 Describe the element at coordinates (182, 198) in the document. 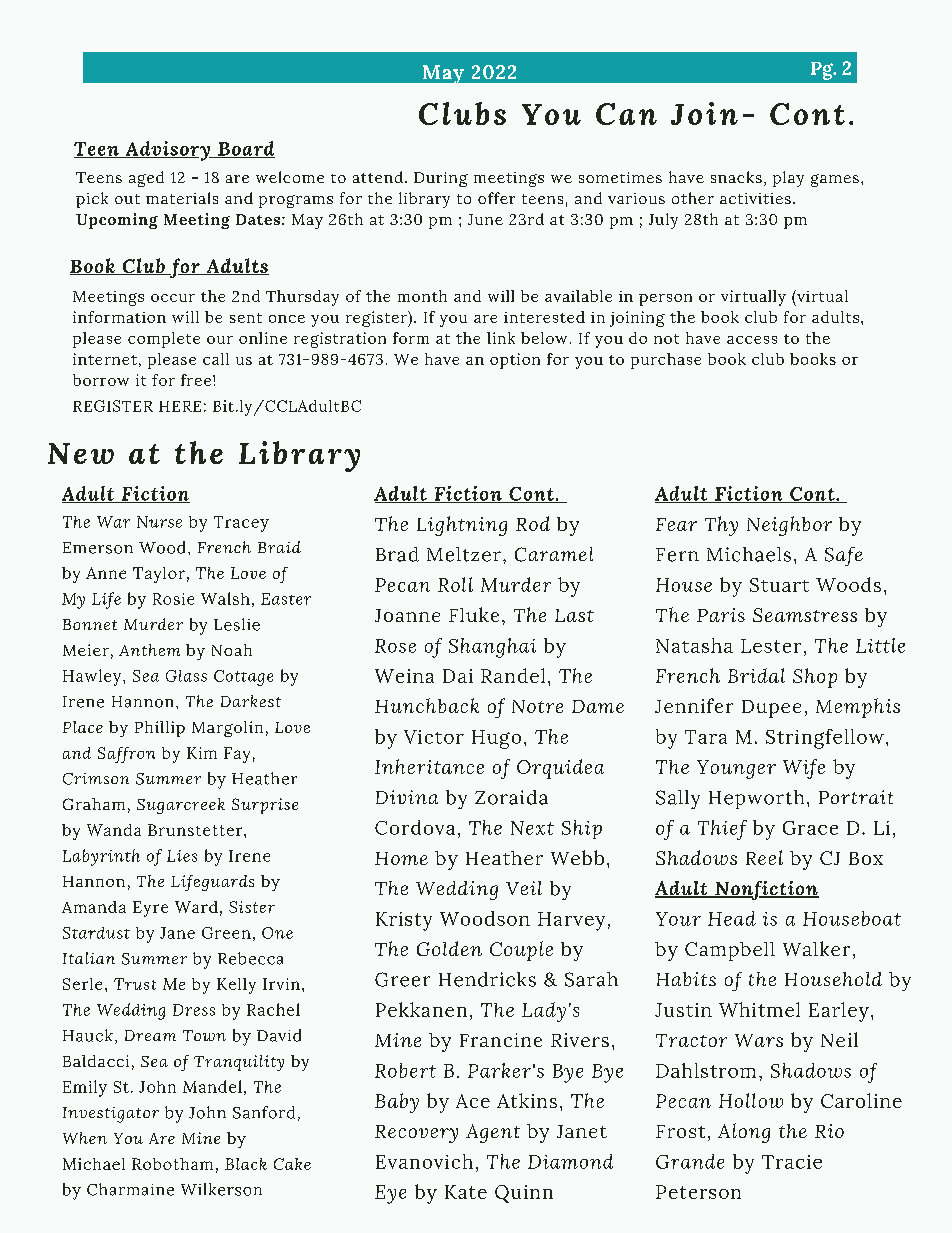

I see `materials` at that location.
